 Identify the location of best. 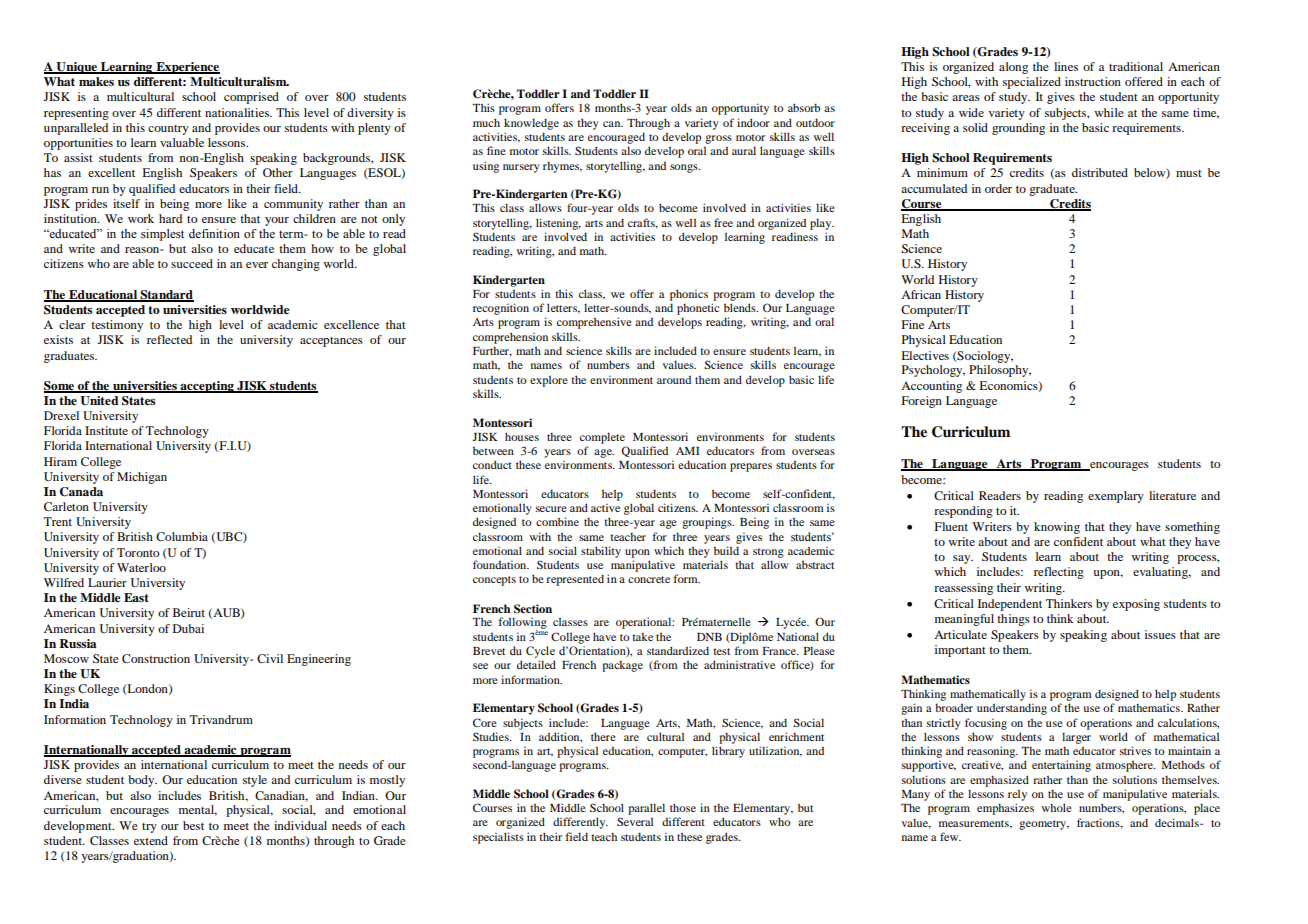
(193, 825).
